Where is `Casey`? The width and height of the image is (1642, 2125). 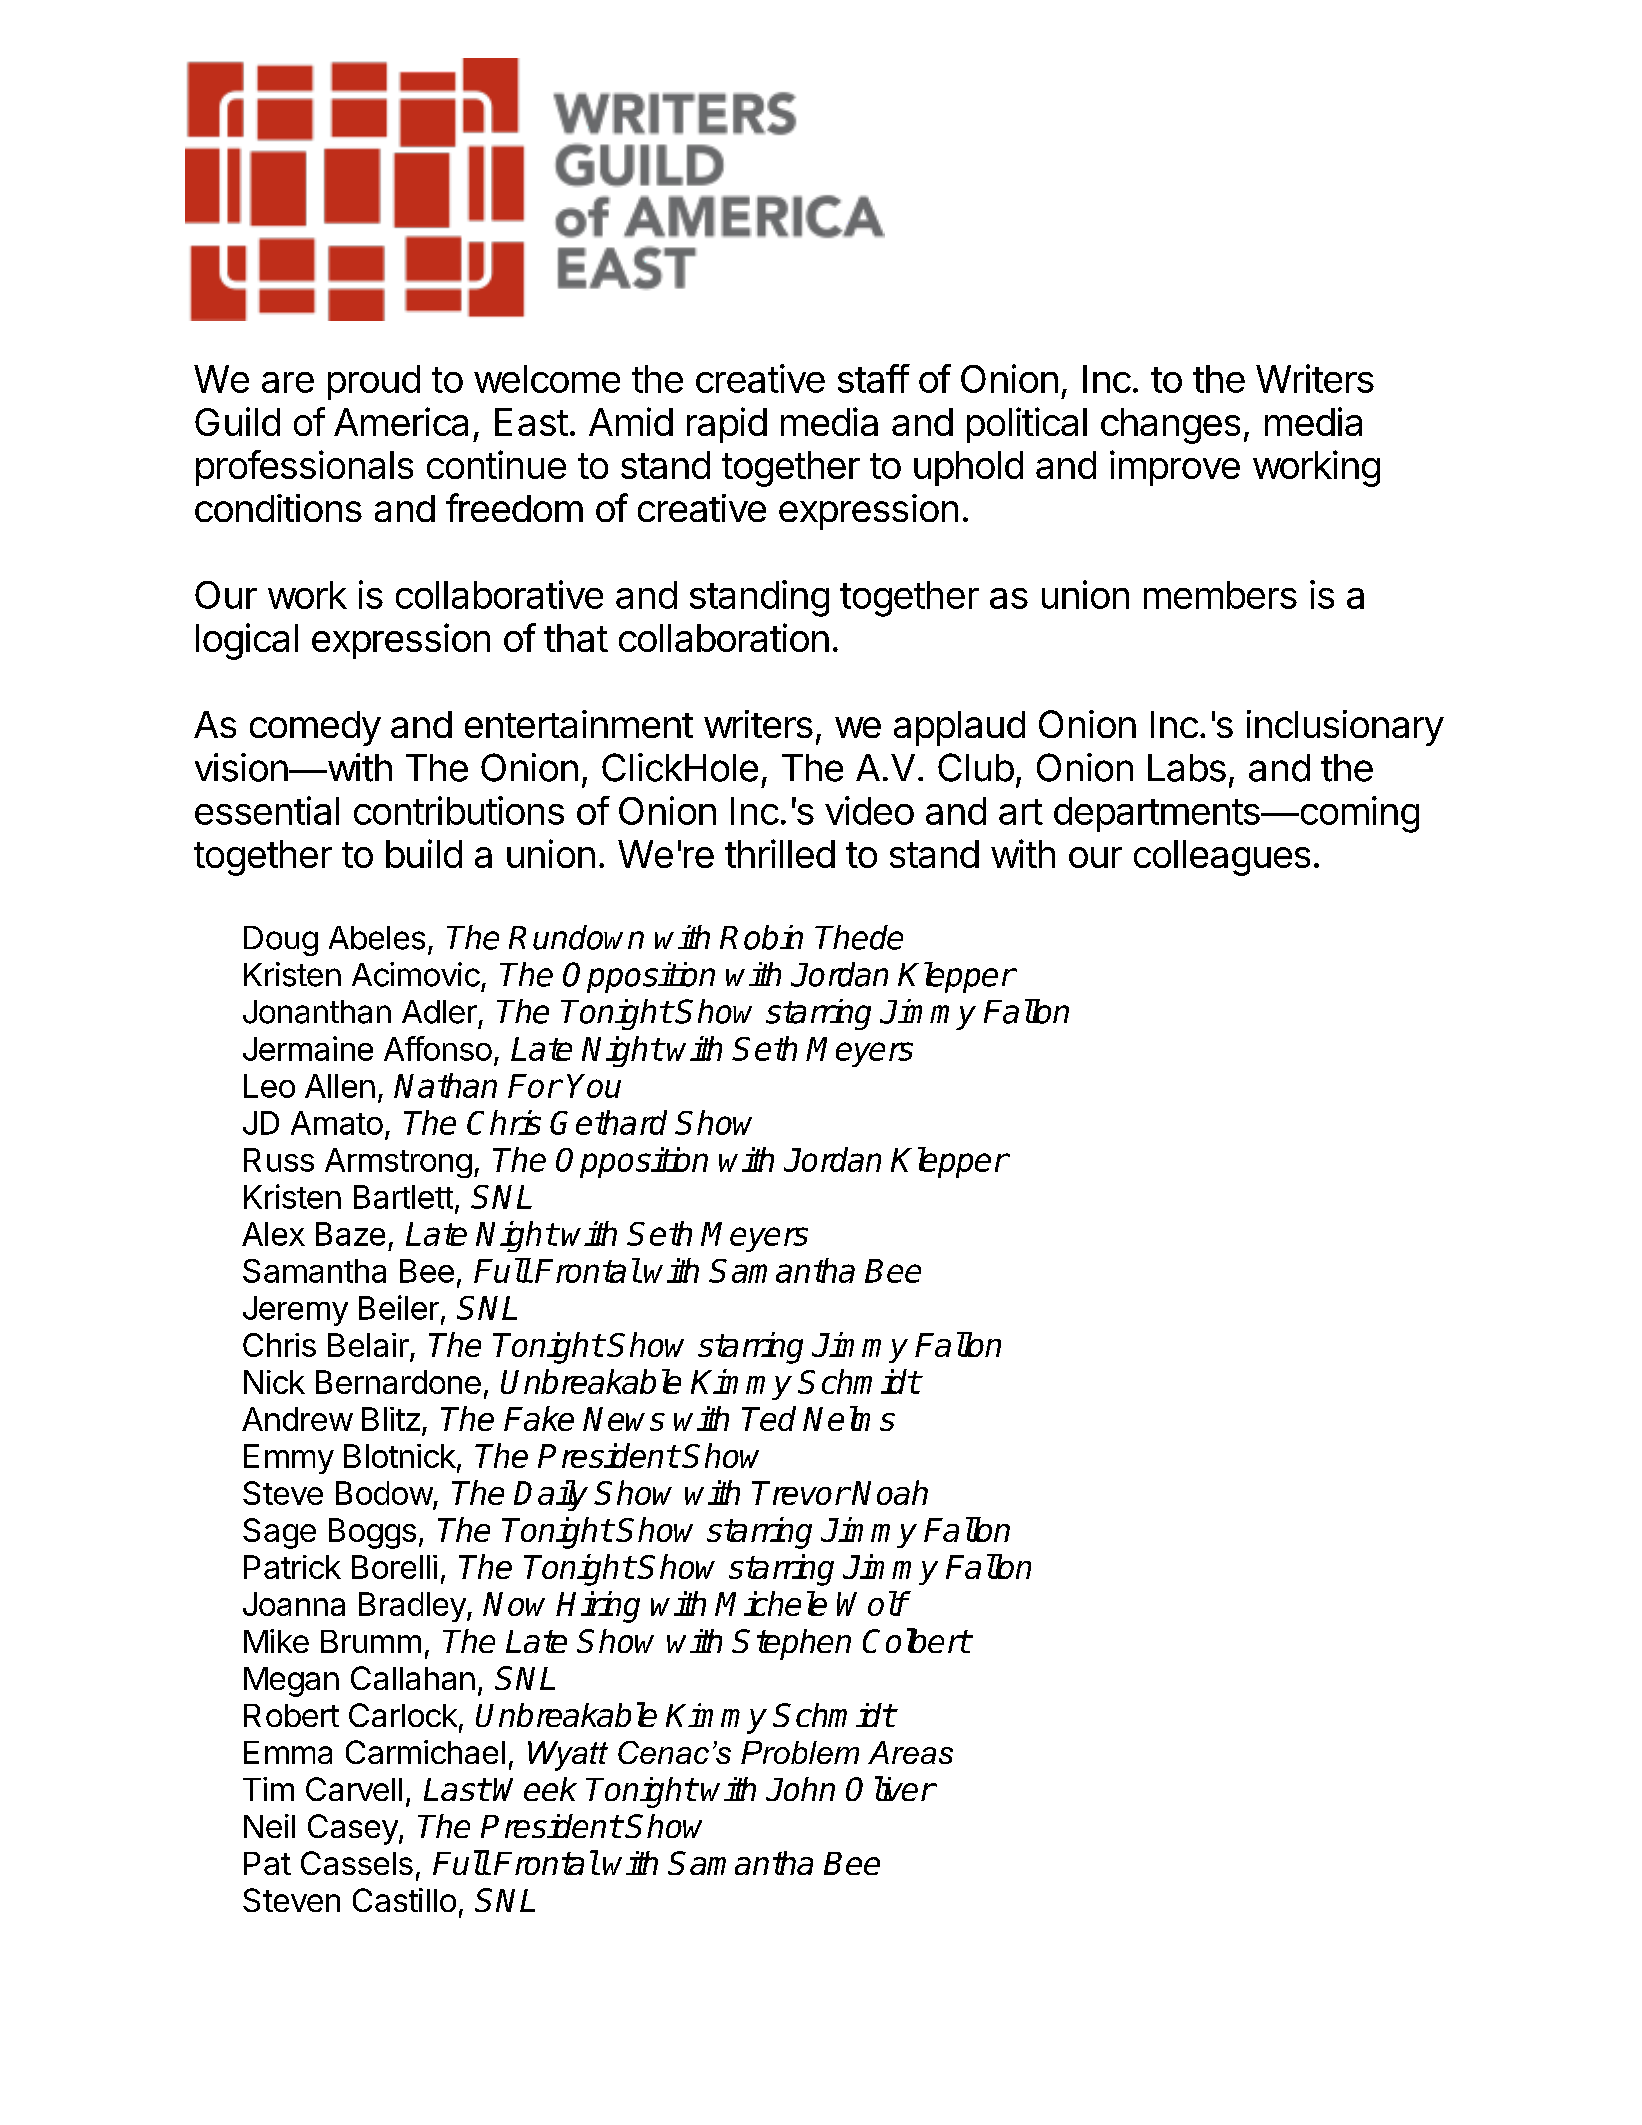 Casey is located at coordinates (353, 1829).
